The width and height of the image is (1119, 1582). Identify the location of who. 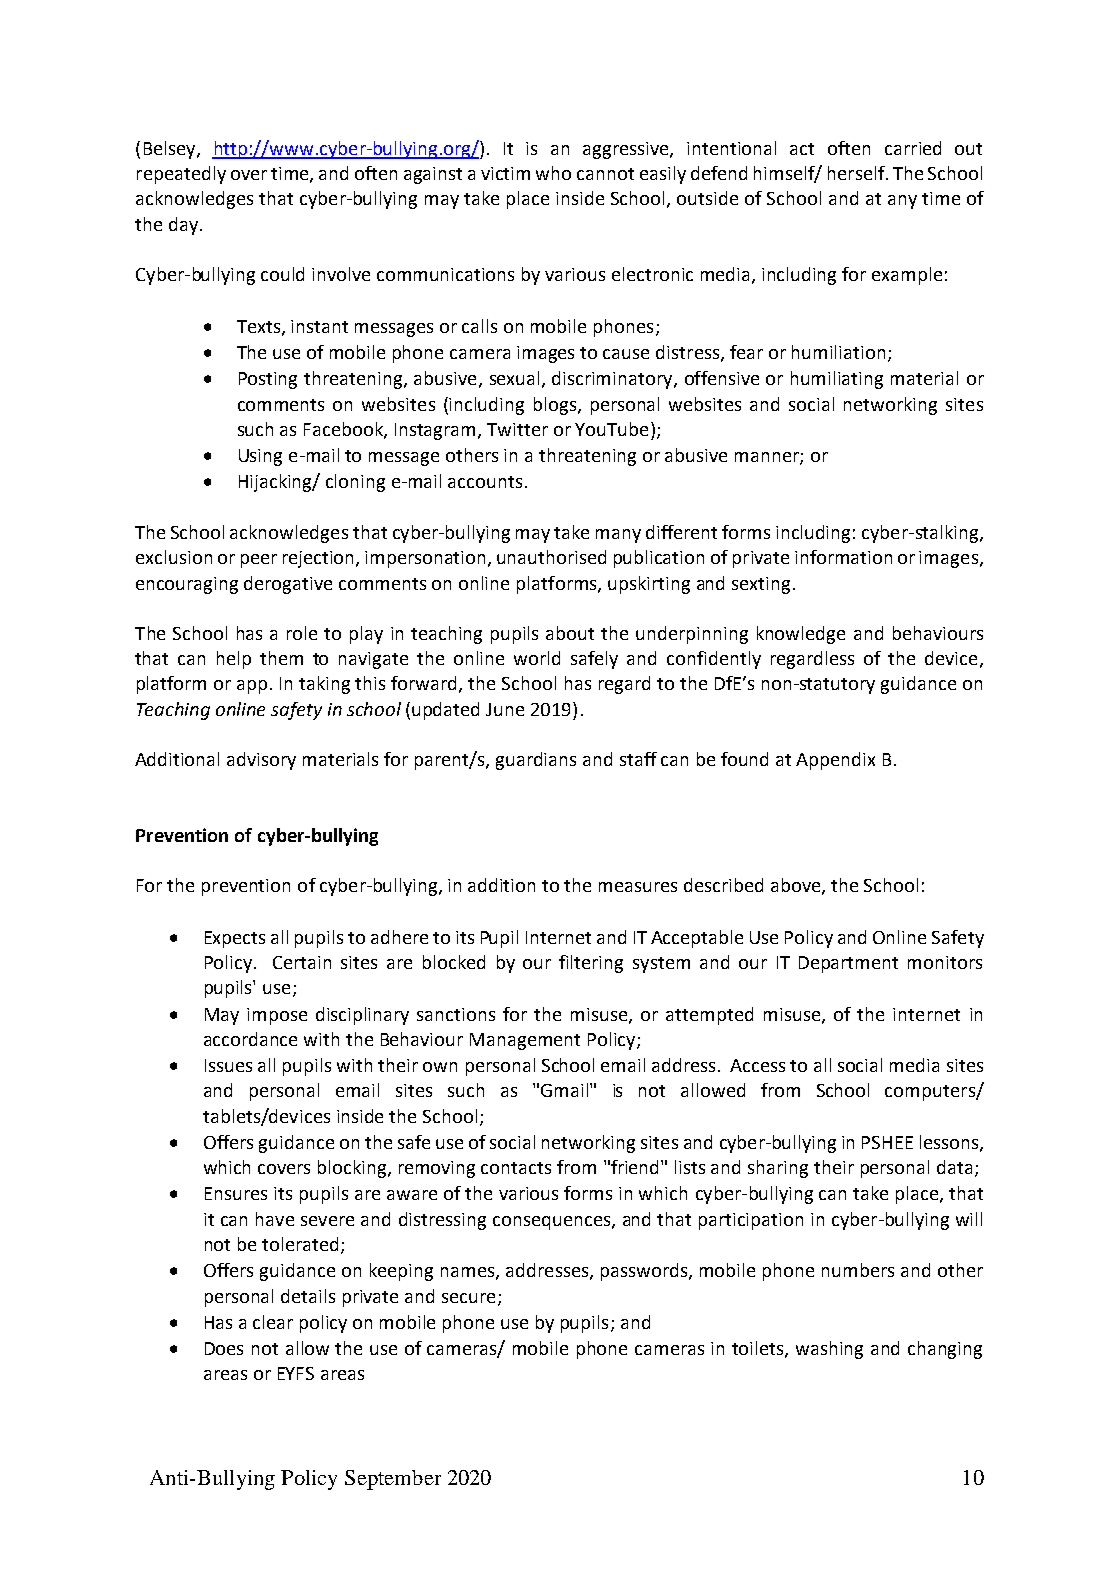
(553, 173).
